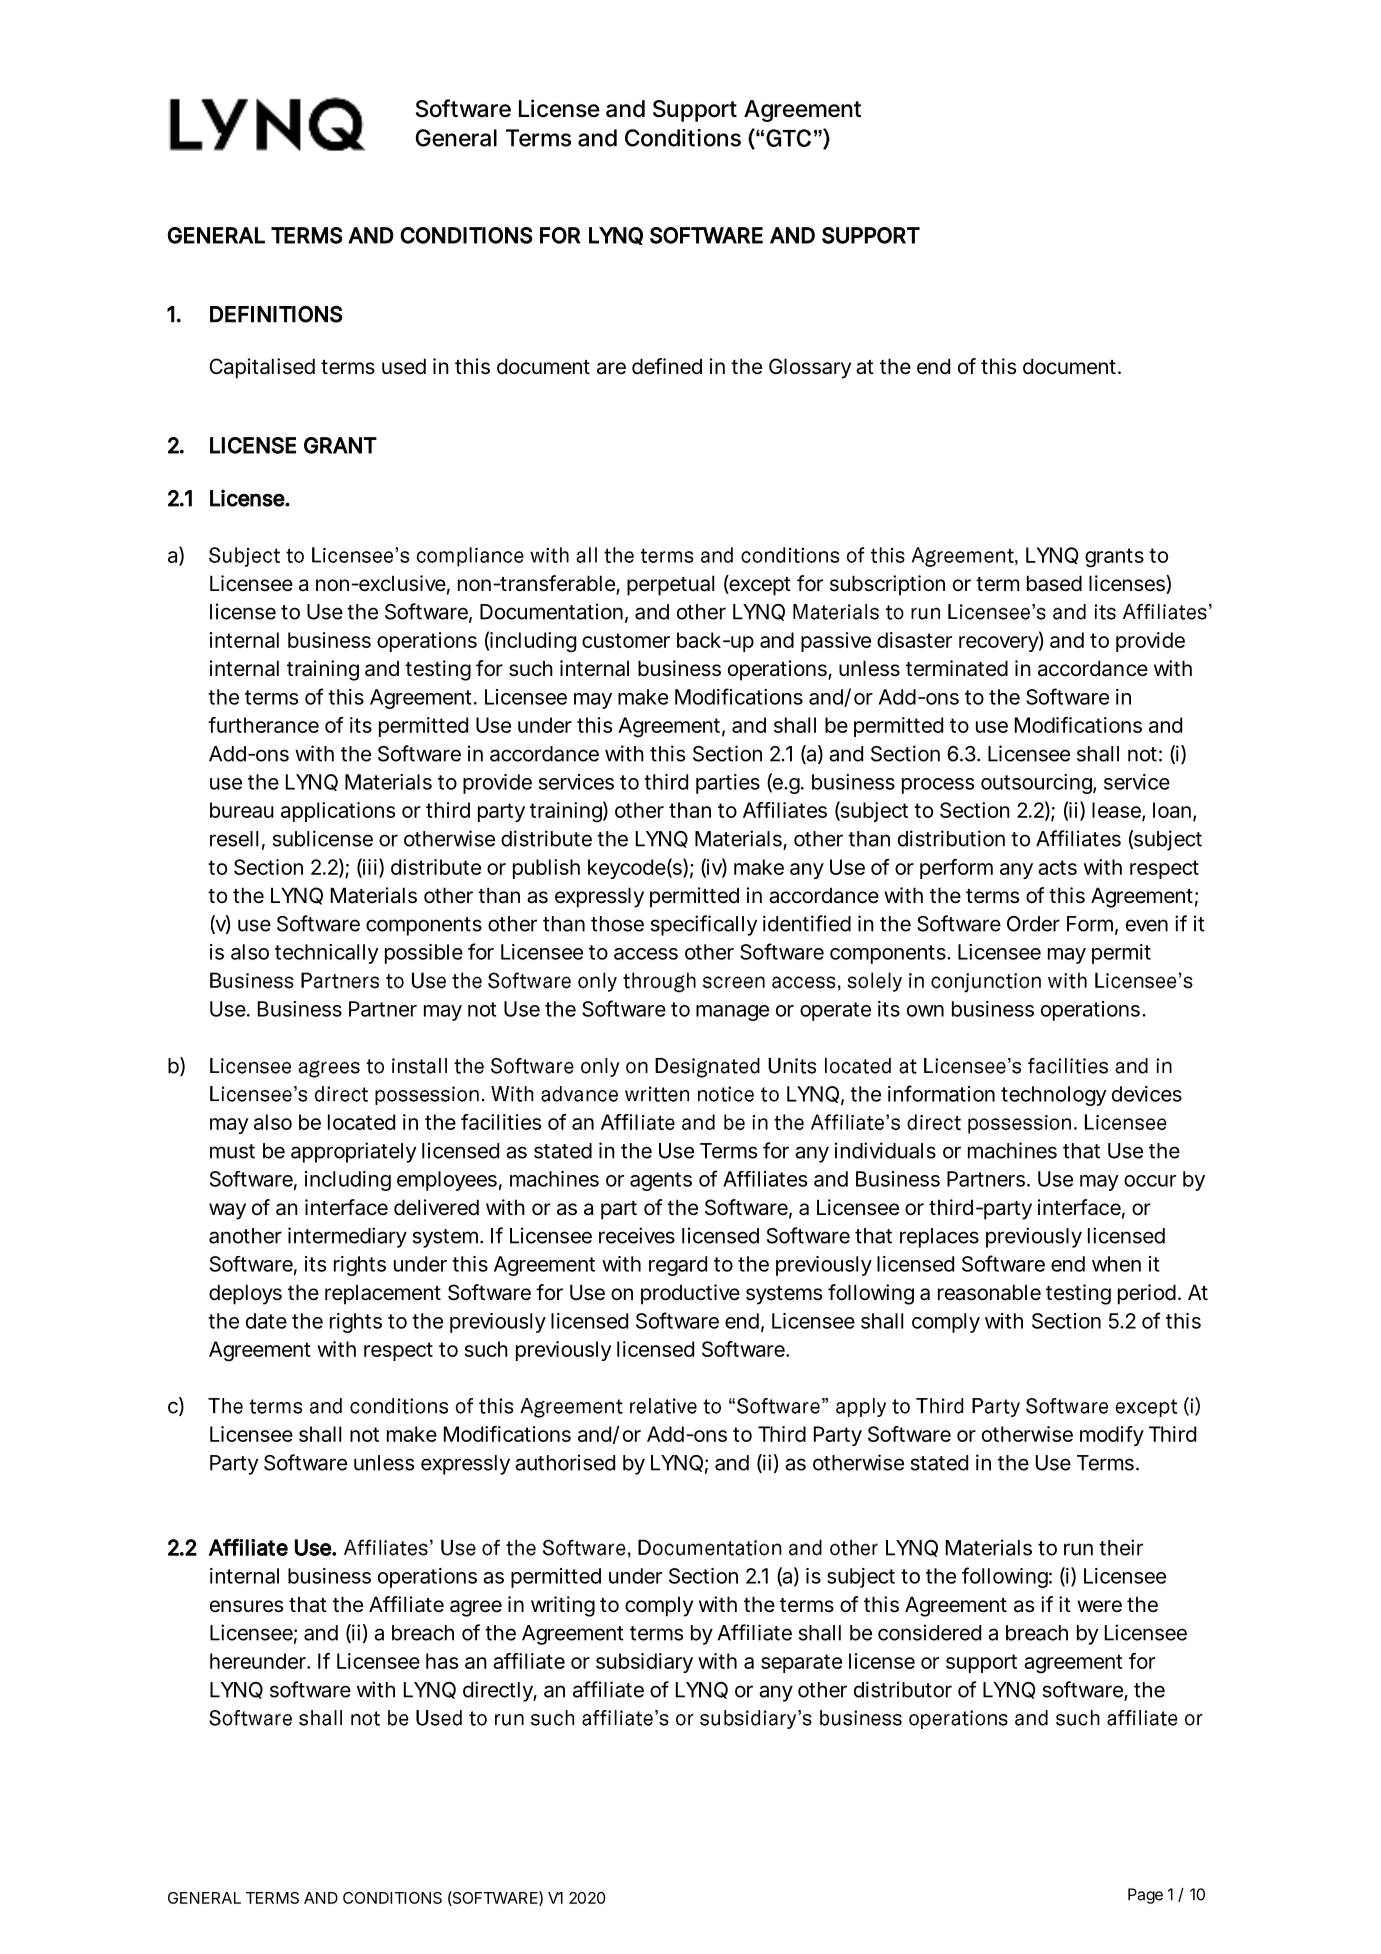 This screenshot has height=1954, width=1381. Describe the element at coordinates (404, 366) in the screenshot. I see `used` at that location.
